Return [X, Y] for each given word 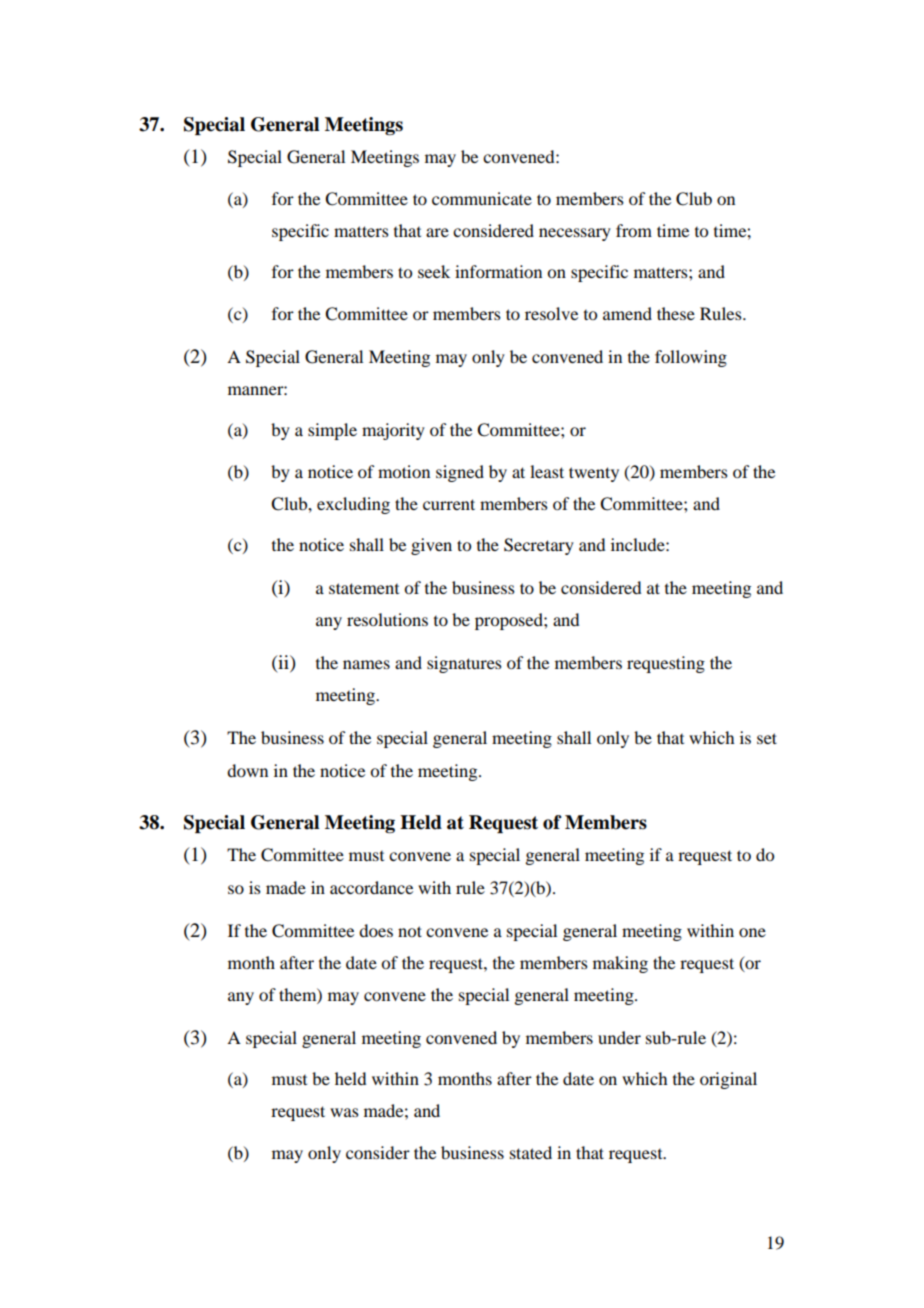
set [767, 738]
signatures [464, 664]
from [634, 230]
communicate [482, 198]
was [344, 1112]
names [366, 664]
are [437, 232]
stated [531, 1152]
